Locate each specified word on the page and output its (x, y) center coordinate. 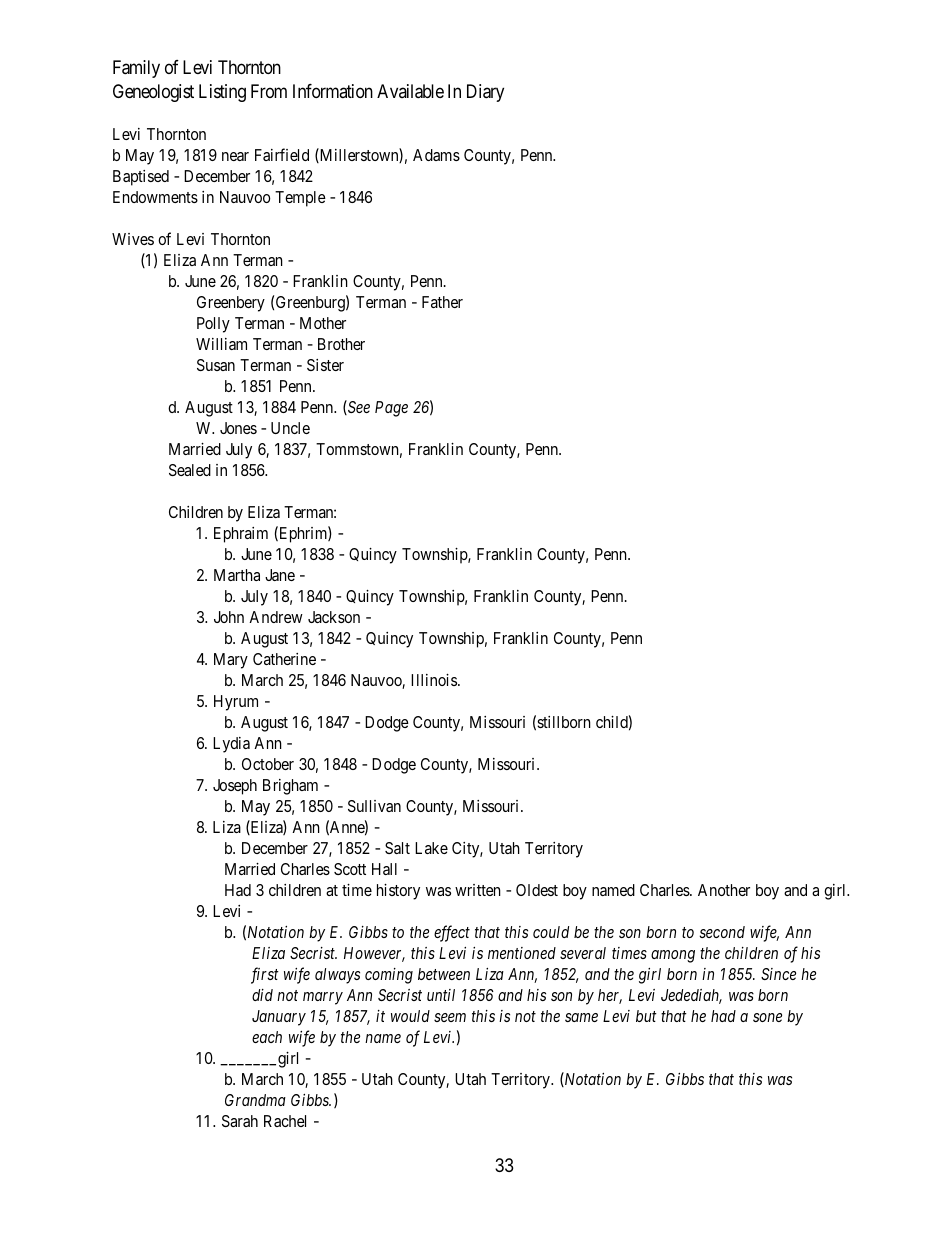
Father (442, 302)
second (722, 932)
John (229, 617)
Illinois (435, 680)
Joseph (235, 787)
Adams (436, 155)
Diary (485, 93)
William (221, 344)
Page (391, 409)
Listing (222, 93)
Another (724, 890)
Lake (431, 848)
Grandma (255, 1100)
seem (450, 1017)
